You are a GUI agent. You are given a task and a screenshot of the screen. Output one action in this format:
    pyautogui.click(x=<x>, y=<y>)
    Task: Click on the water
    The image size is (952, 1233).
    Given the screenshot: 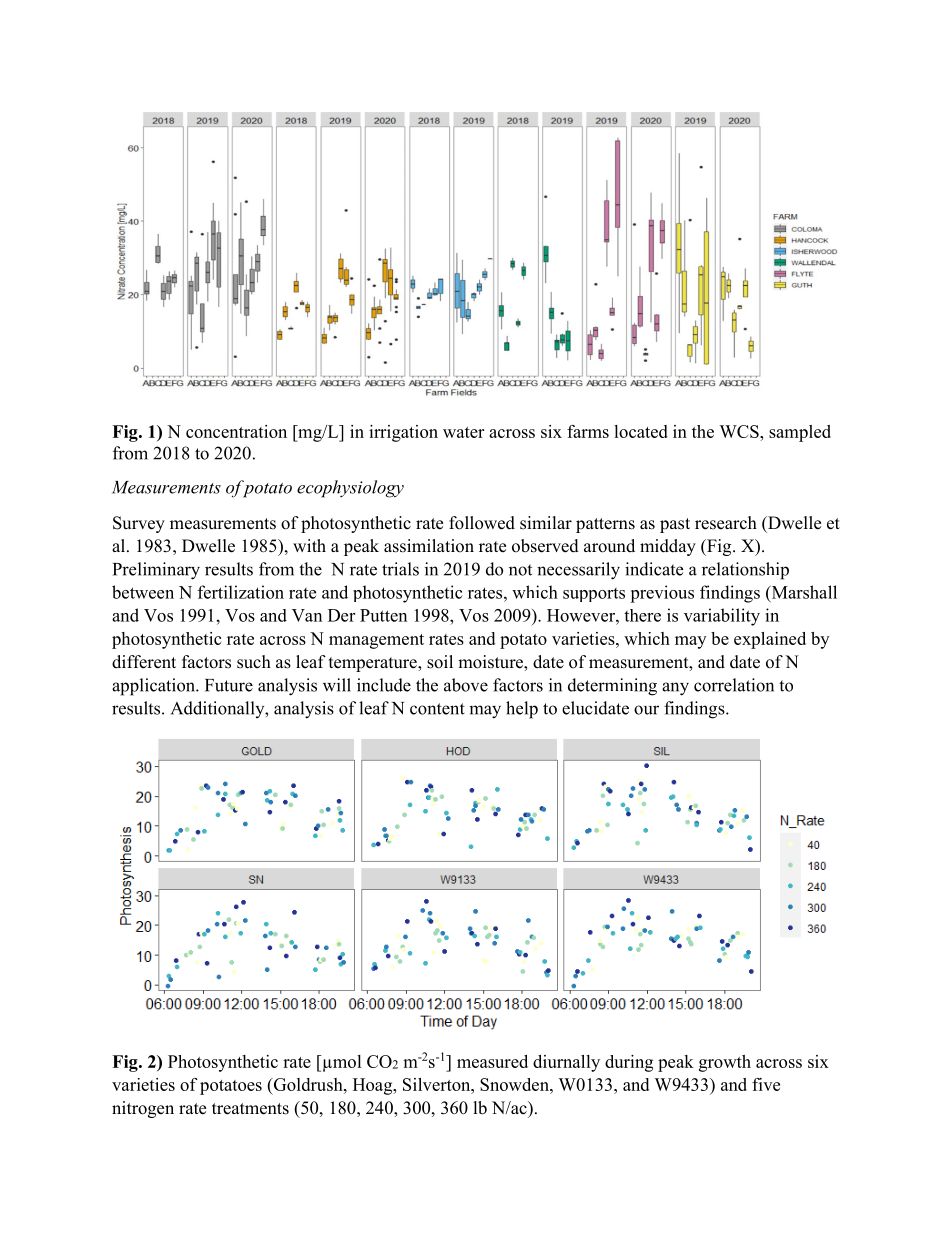 What is the action you would take?
    pyautogui.click(x=463, y=432)
